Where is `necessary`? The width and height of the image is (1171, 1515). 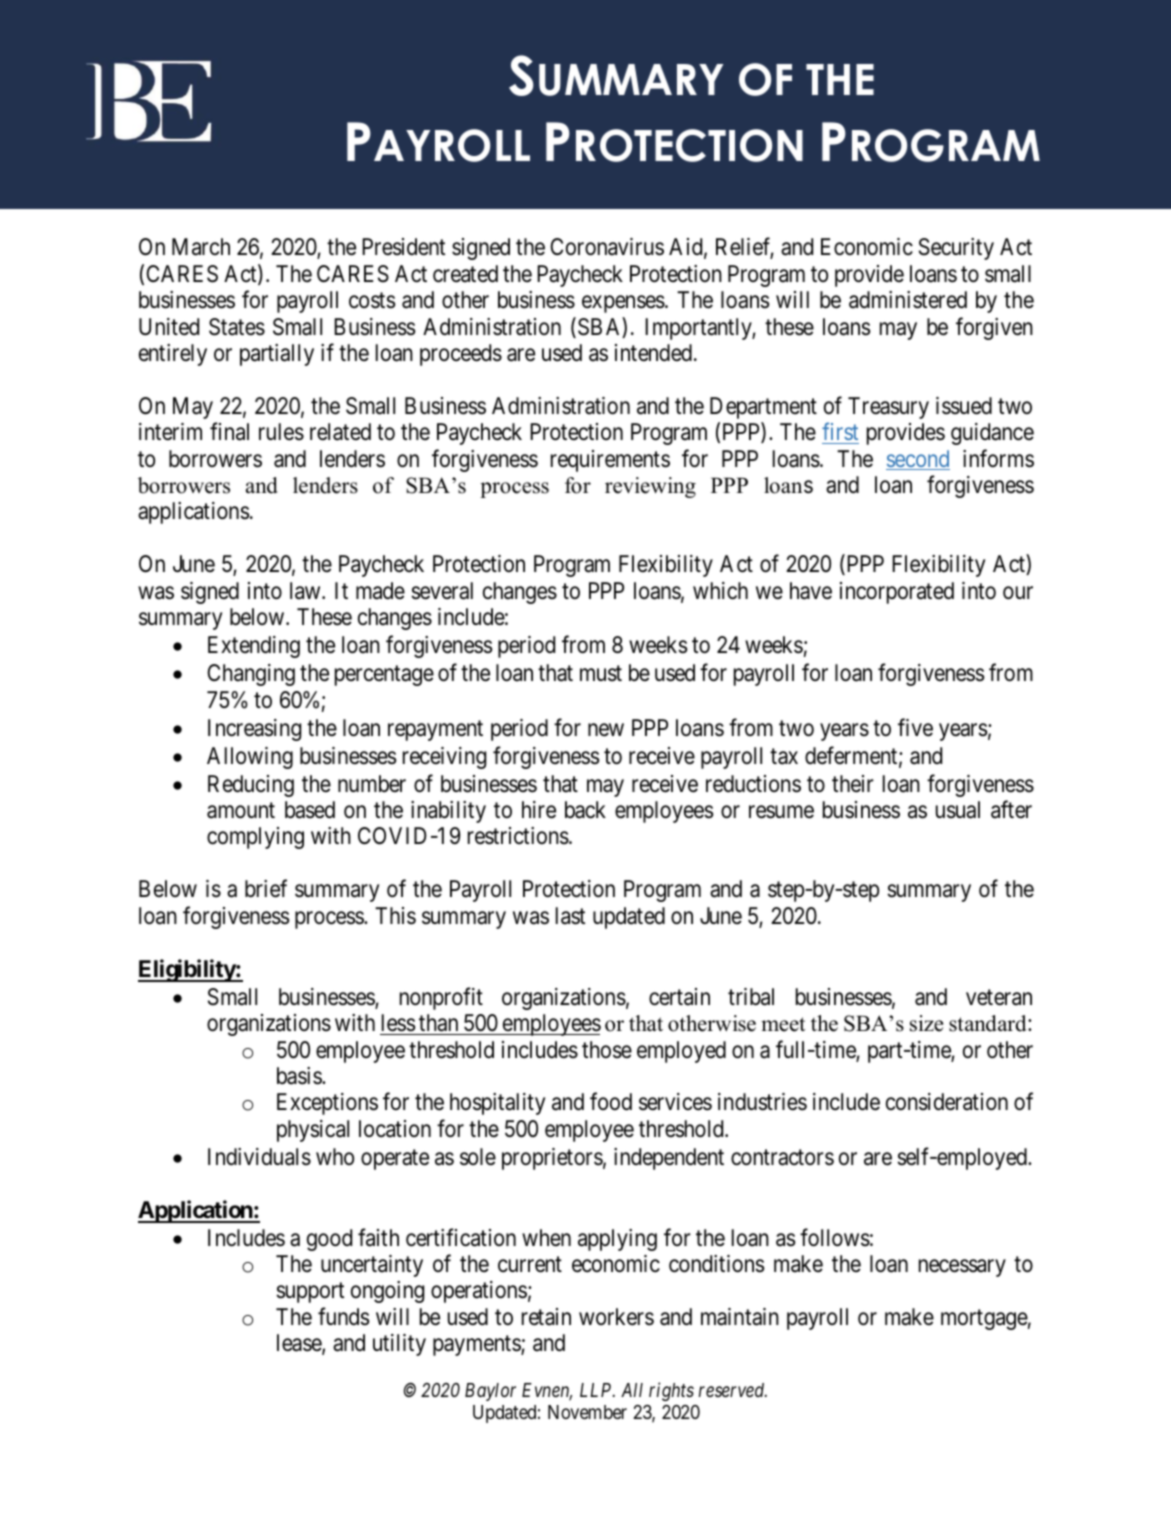 necessary is located at coordinates (962, 1268).
